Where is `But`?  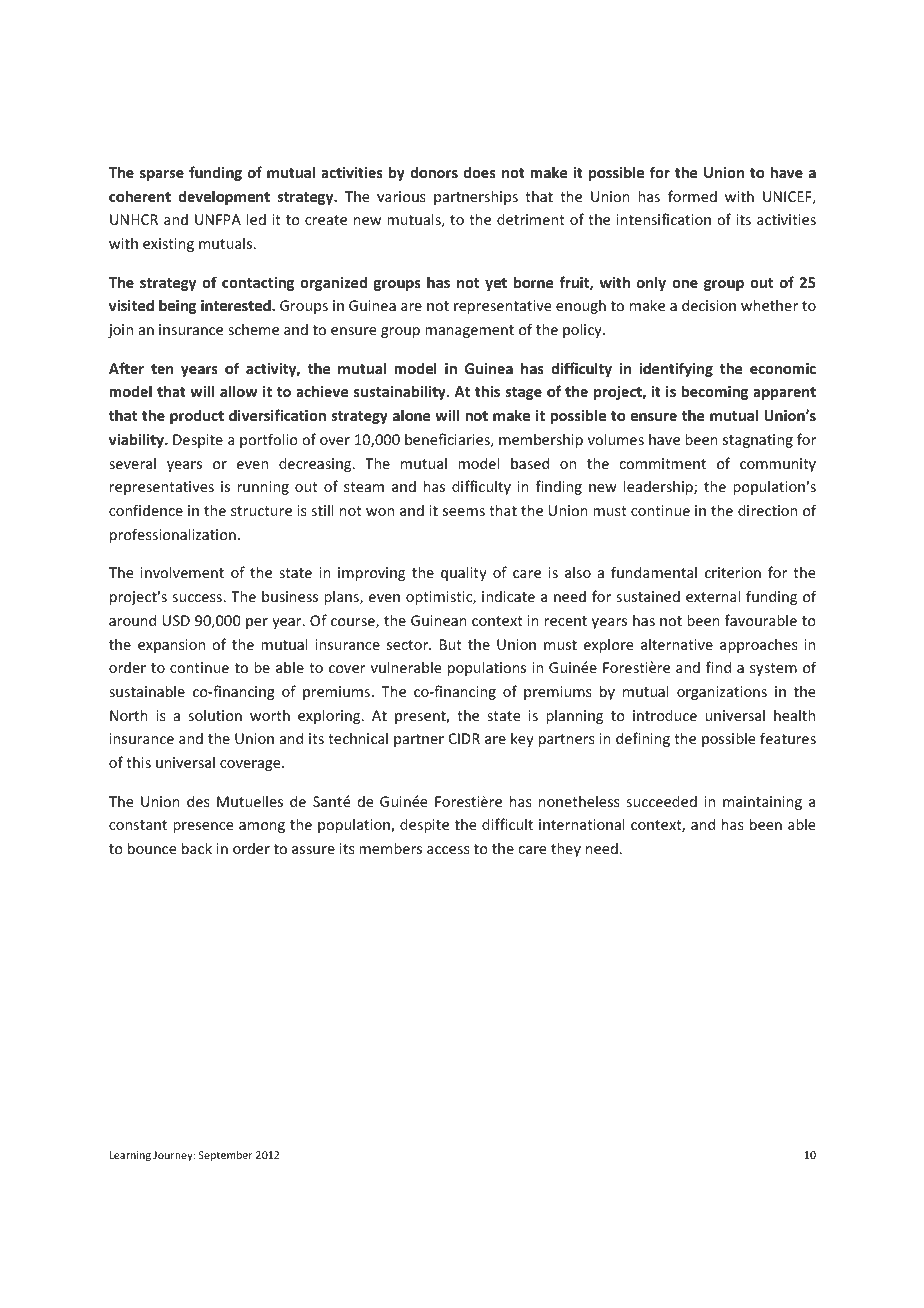 But is located at coordinates (451, 644).
